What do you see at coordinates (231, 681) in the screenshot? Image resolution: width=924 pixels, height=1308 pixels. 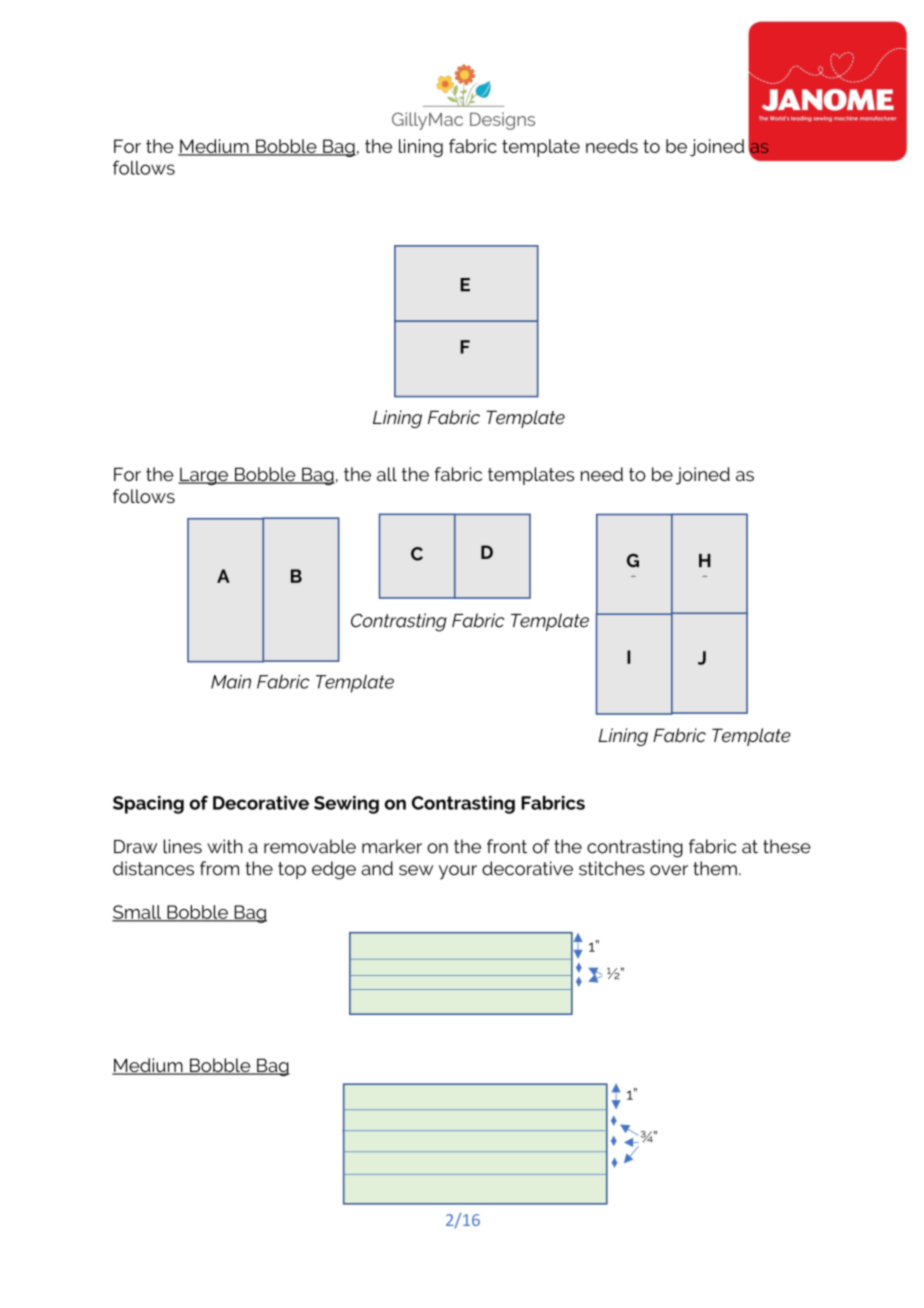 I see `Main` at bounding box center [231, 681].
